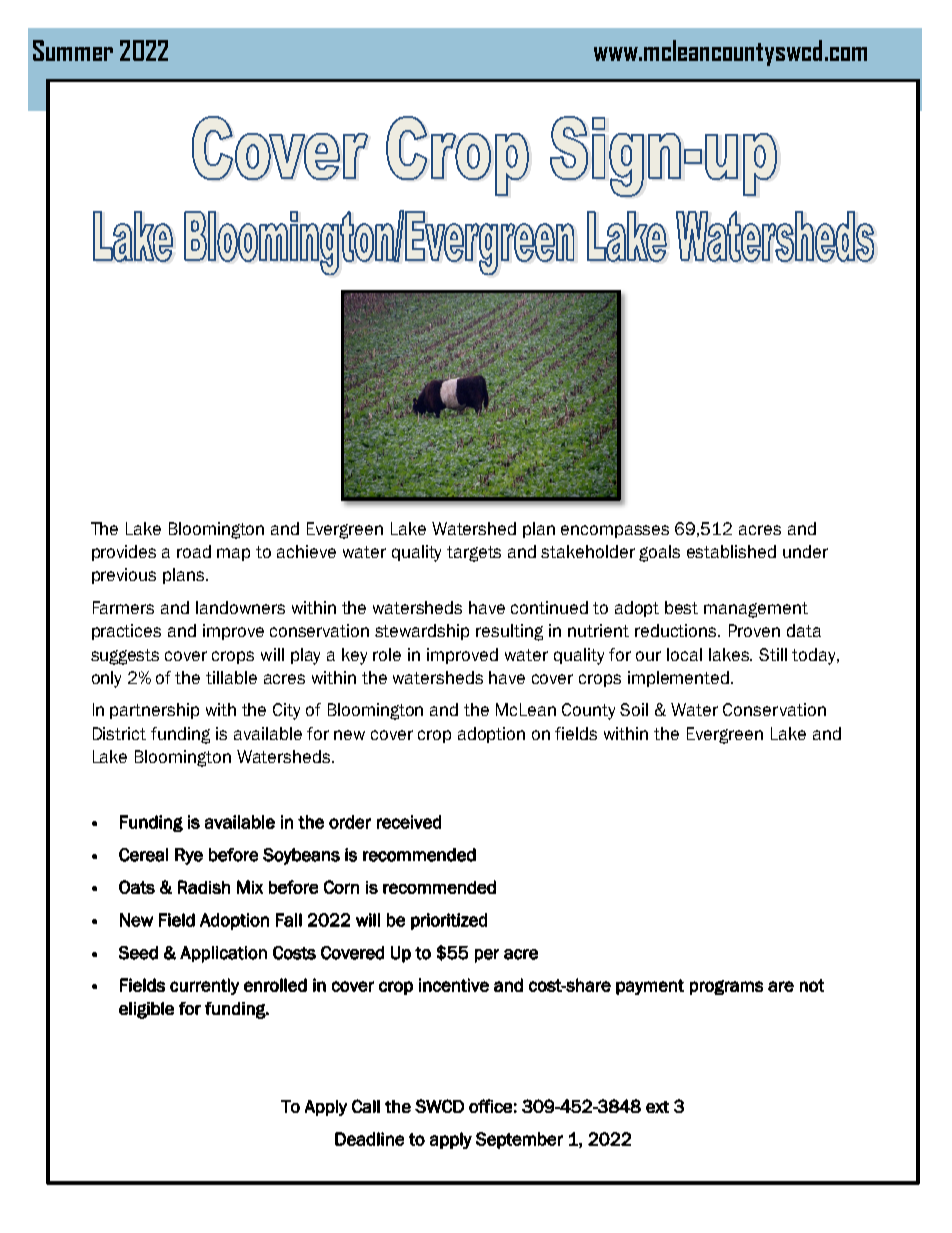  What do you see at coordinates (731, 551) in the screenshot?
I see `established` at bounding box center [731, 551].
